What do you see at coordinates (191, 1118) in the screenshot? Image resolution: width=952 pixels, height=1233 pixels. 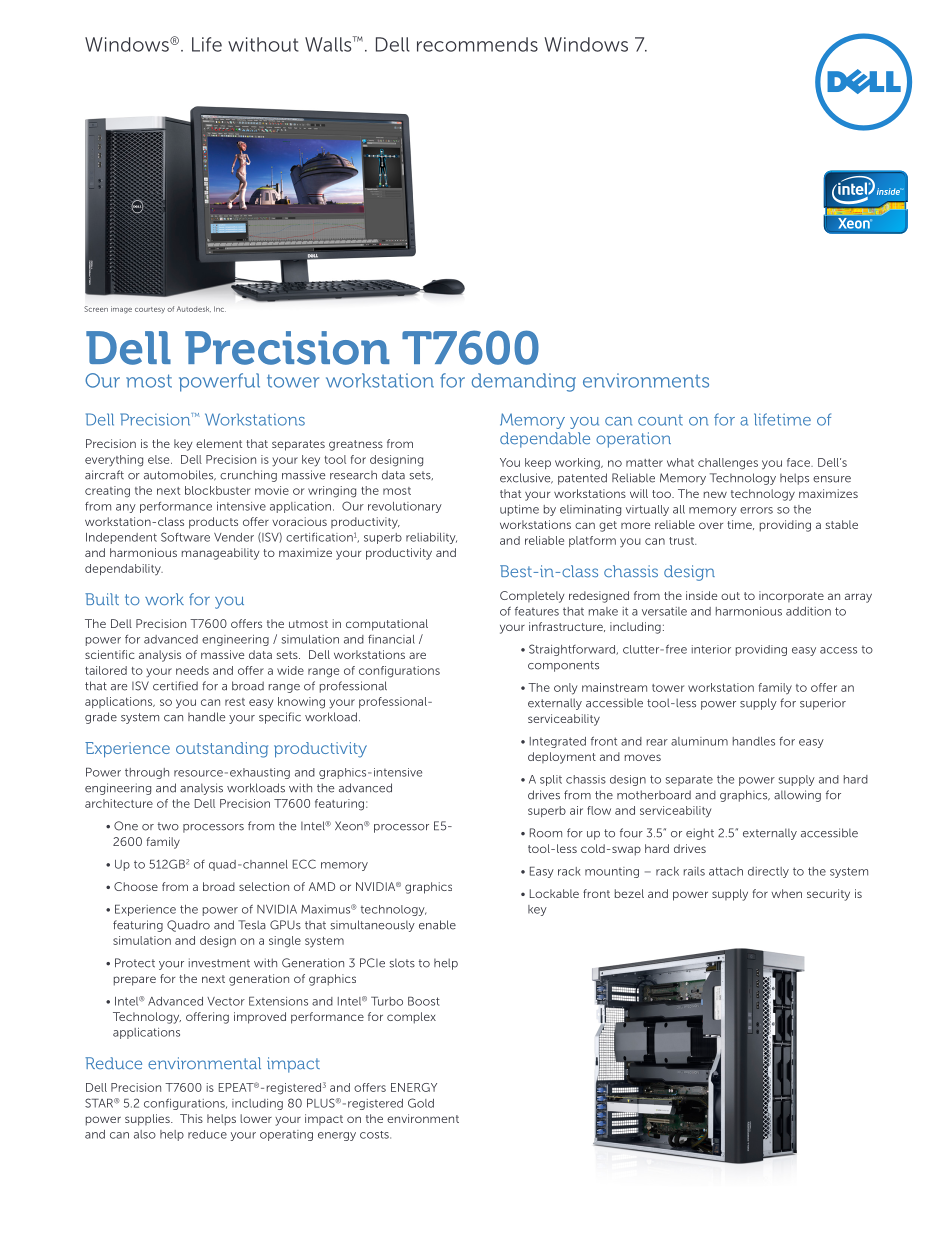 I see `This` at bounding box center [191, 1118].
